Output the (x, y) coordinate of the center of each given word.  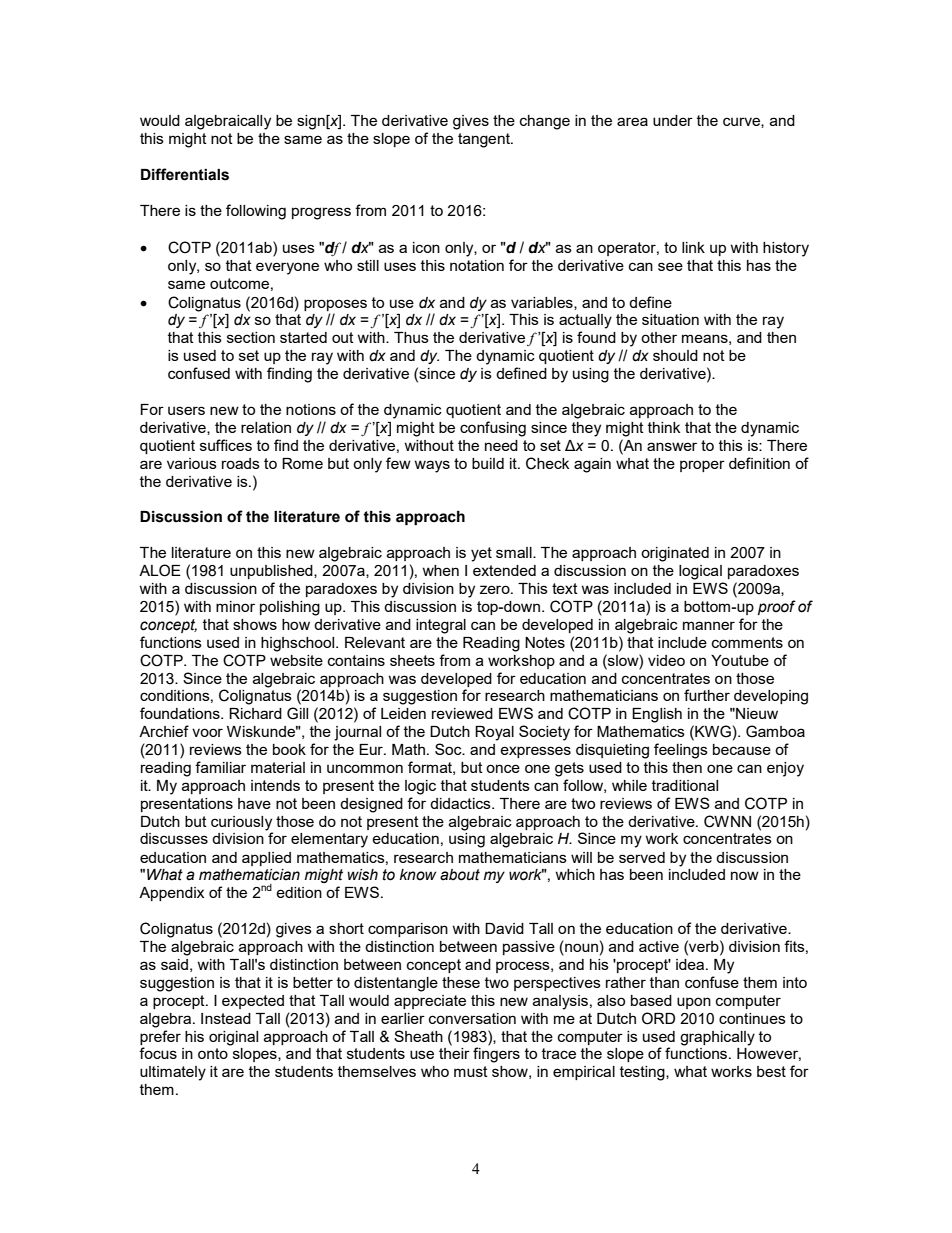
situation (670, 319)
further (707, 695)
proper (702, 466)
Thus (411, 337)
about (460, 875)
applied (266, 859)
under (673, 120)
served (642, 857)
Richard (255, 713)
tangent (485, 140)
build (488, 463)
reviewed (462, 713)
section (251, 337)
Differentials (185, 174)
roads (241, 463)
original (233, 1038)
